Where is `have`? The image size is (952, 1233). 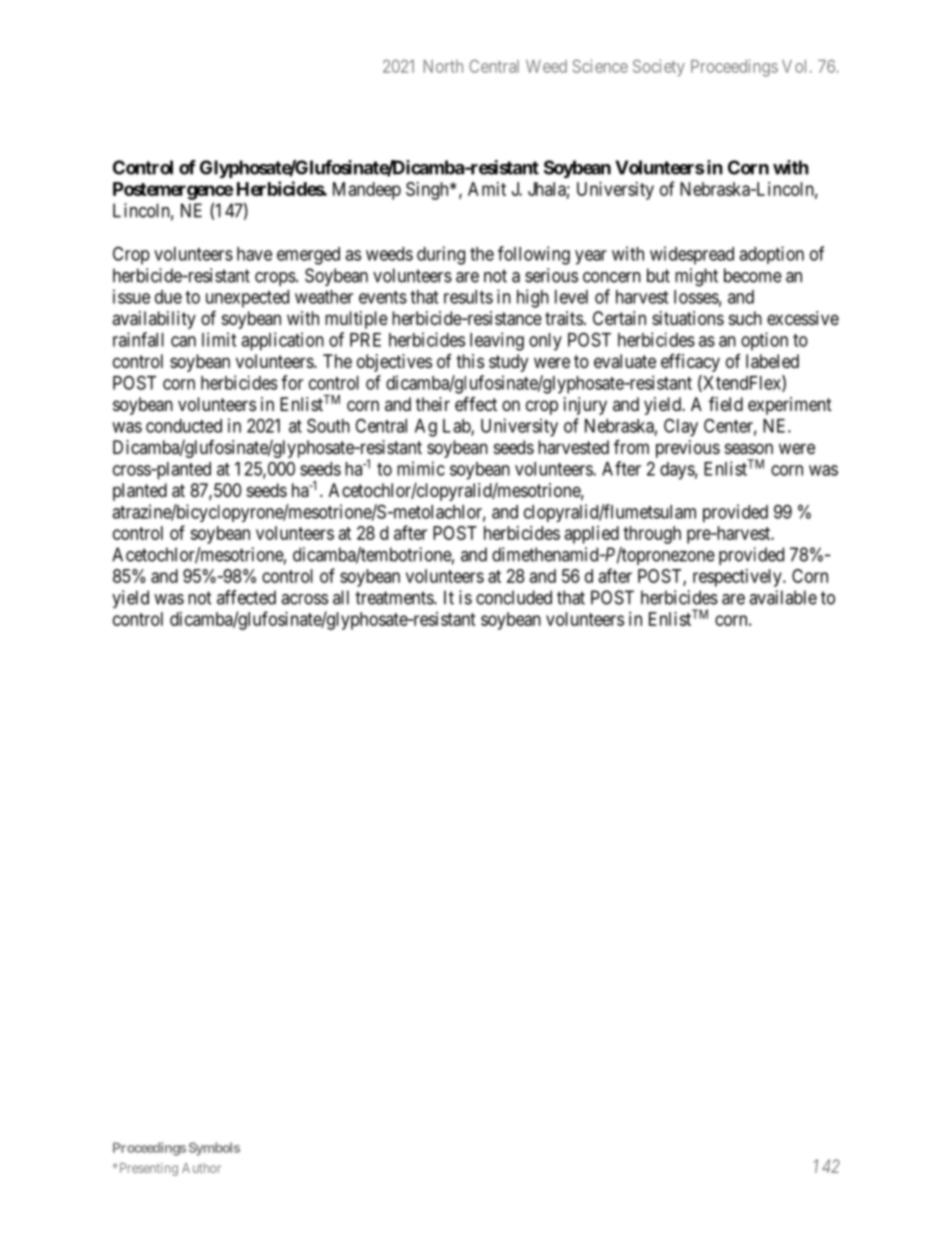
have is located at coordinates (254, 254).
